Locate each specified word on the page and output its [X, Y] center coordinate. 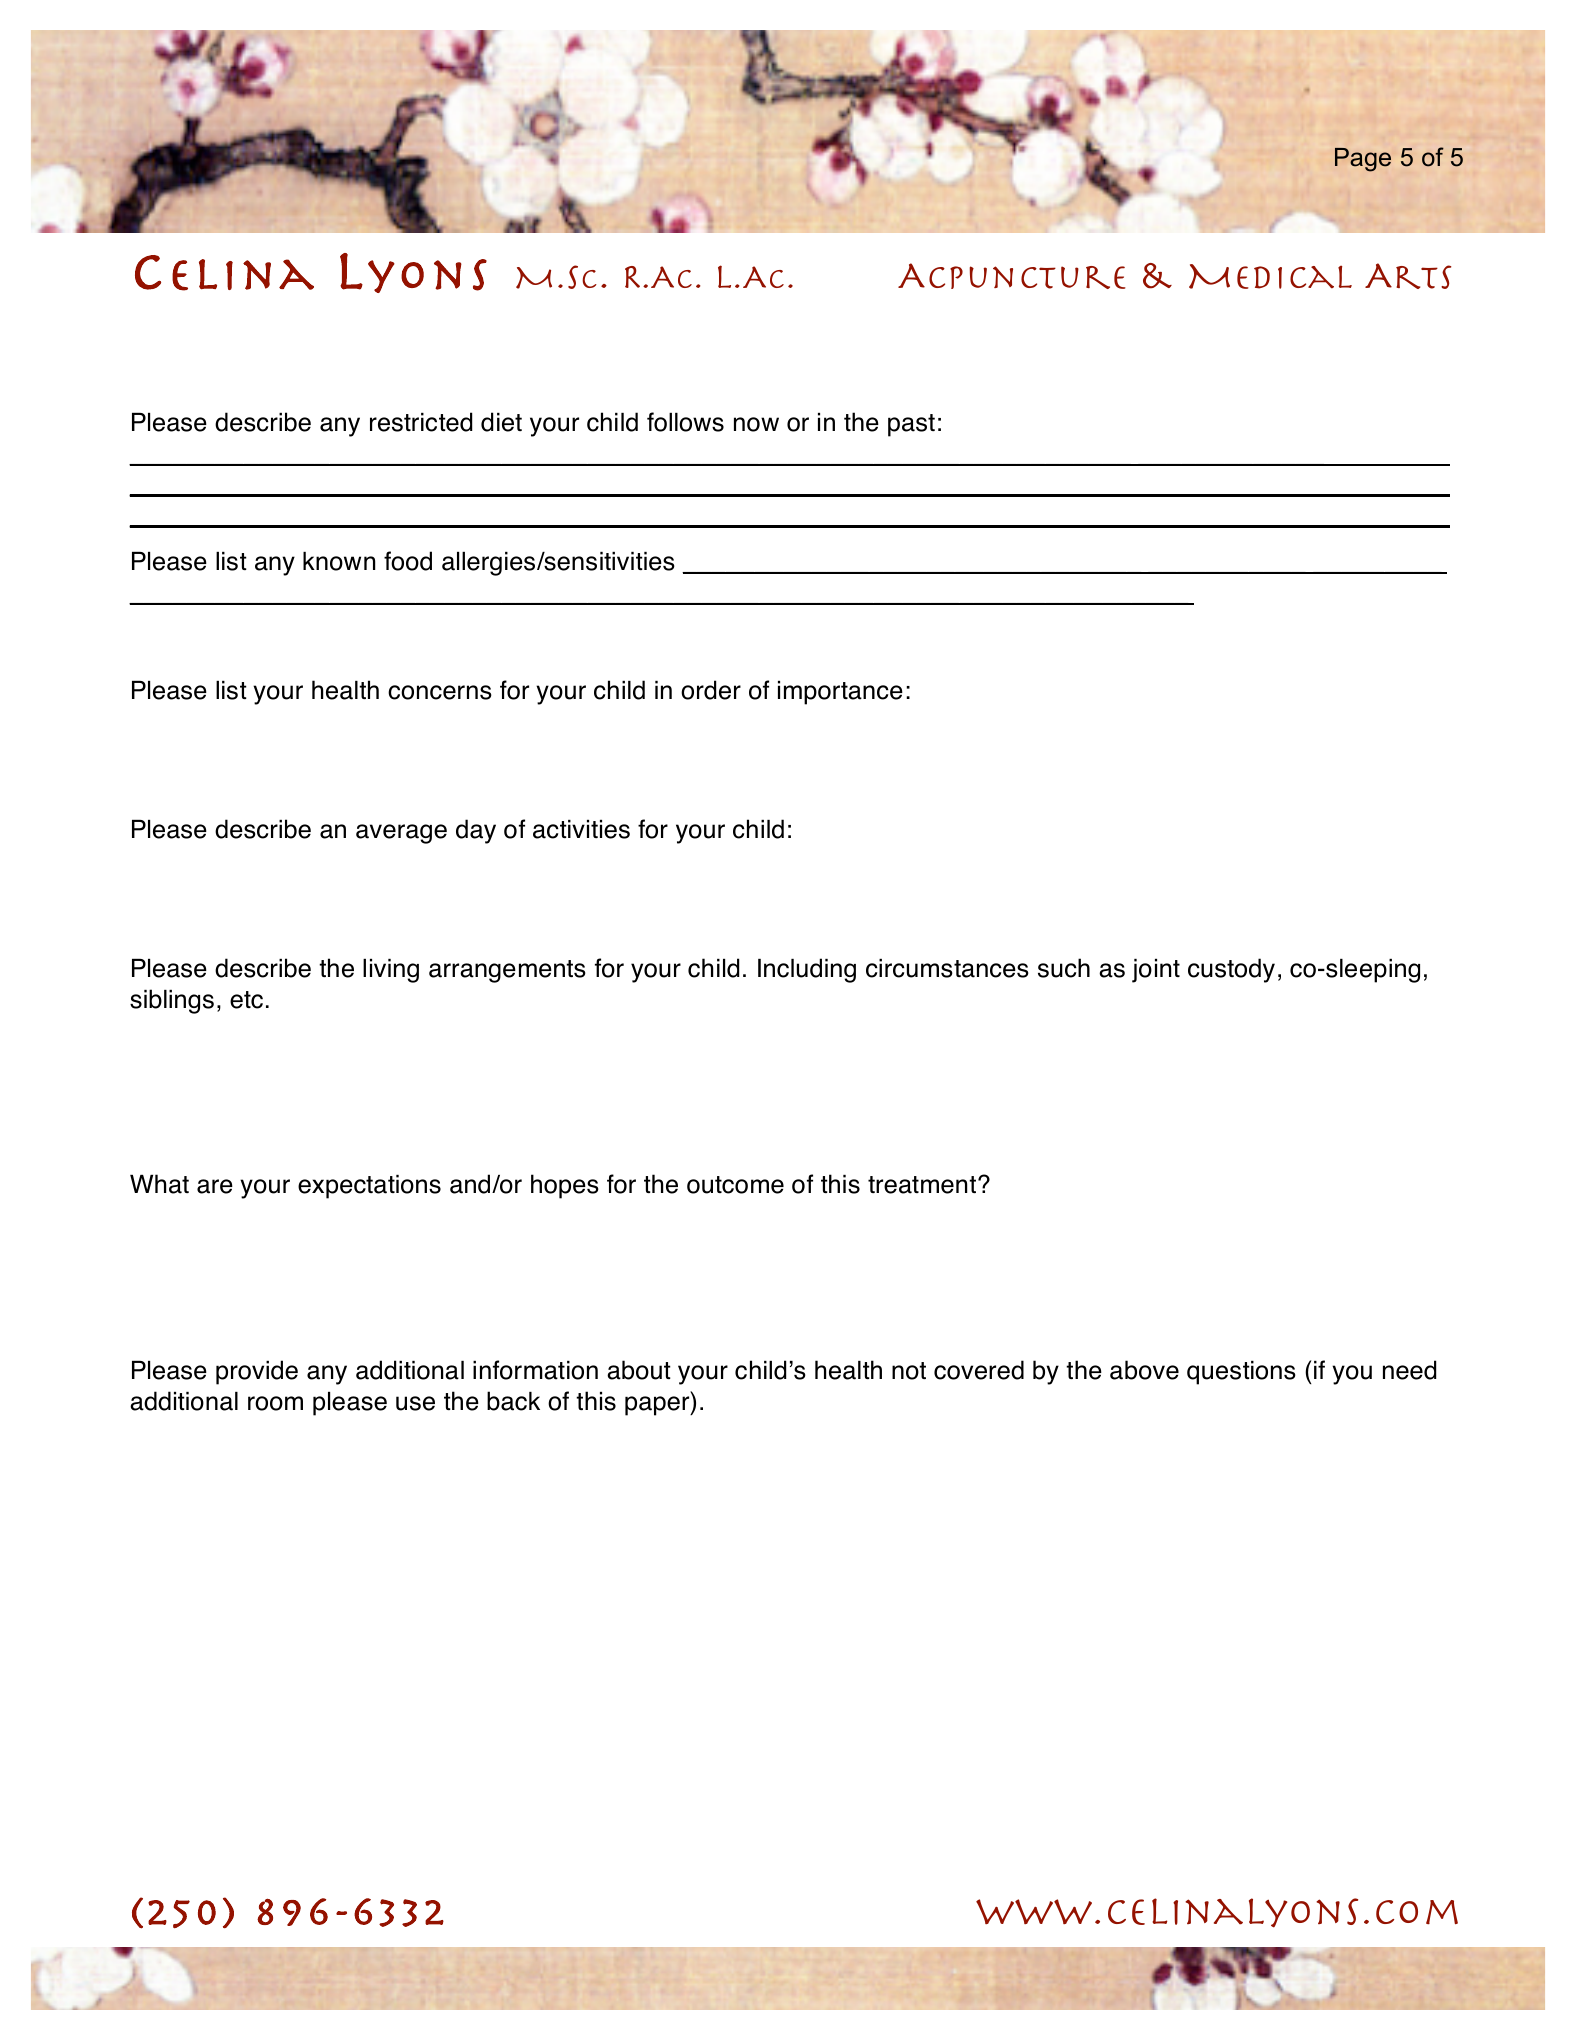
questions [1241, 1373]
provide [257, 1372]
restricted [421, 422]
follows [685, 422]
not [909, 1371]
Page [1363, 160]
